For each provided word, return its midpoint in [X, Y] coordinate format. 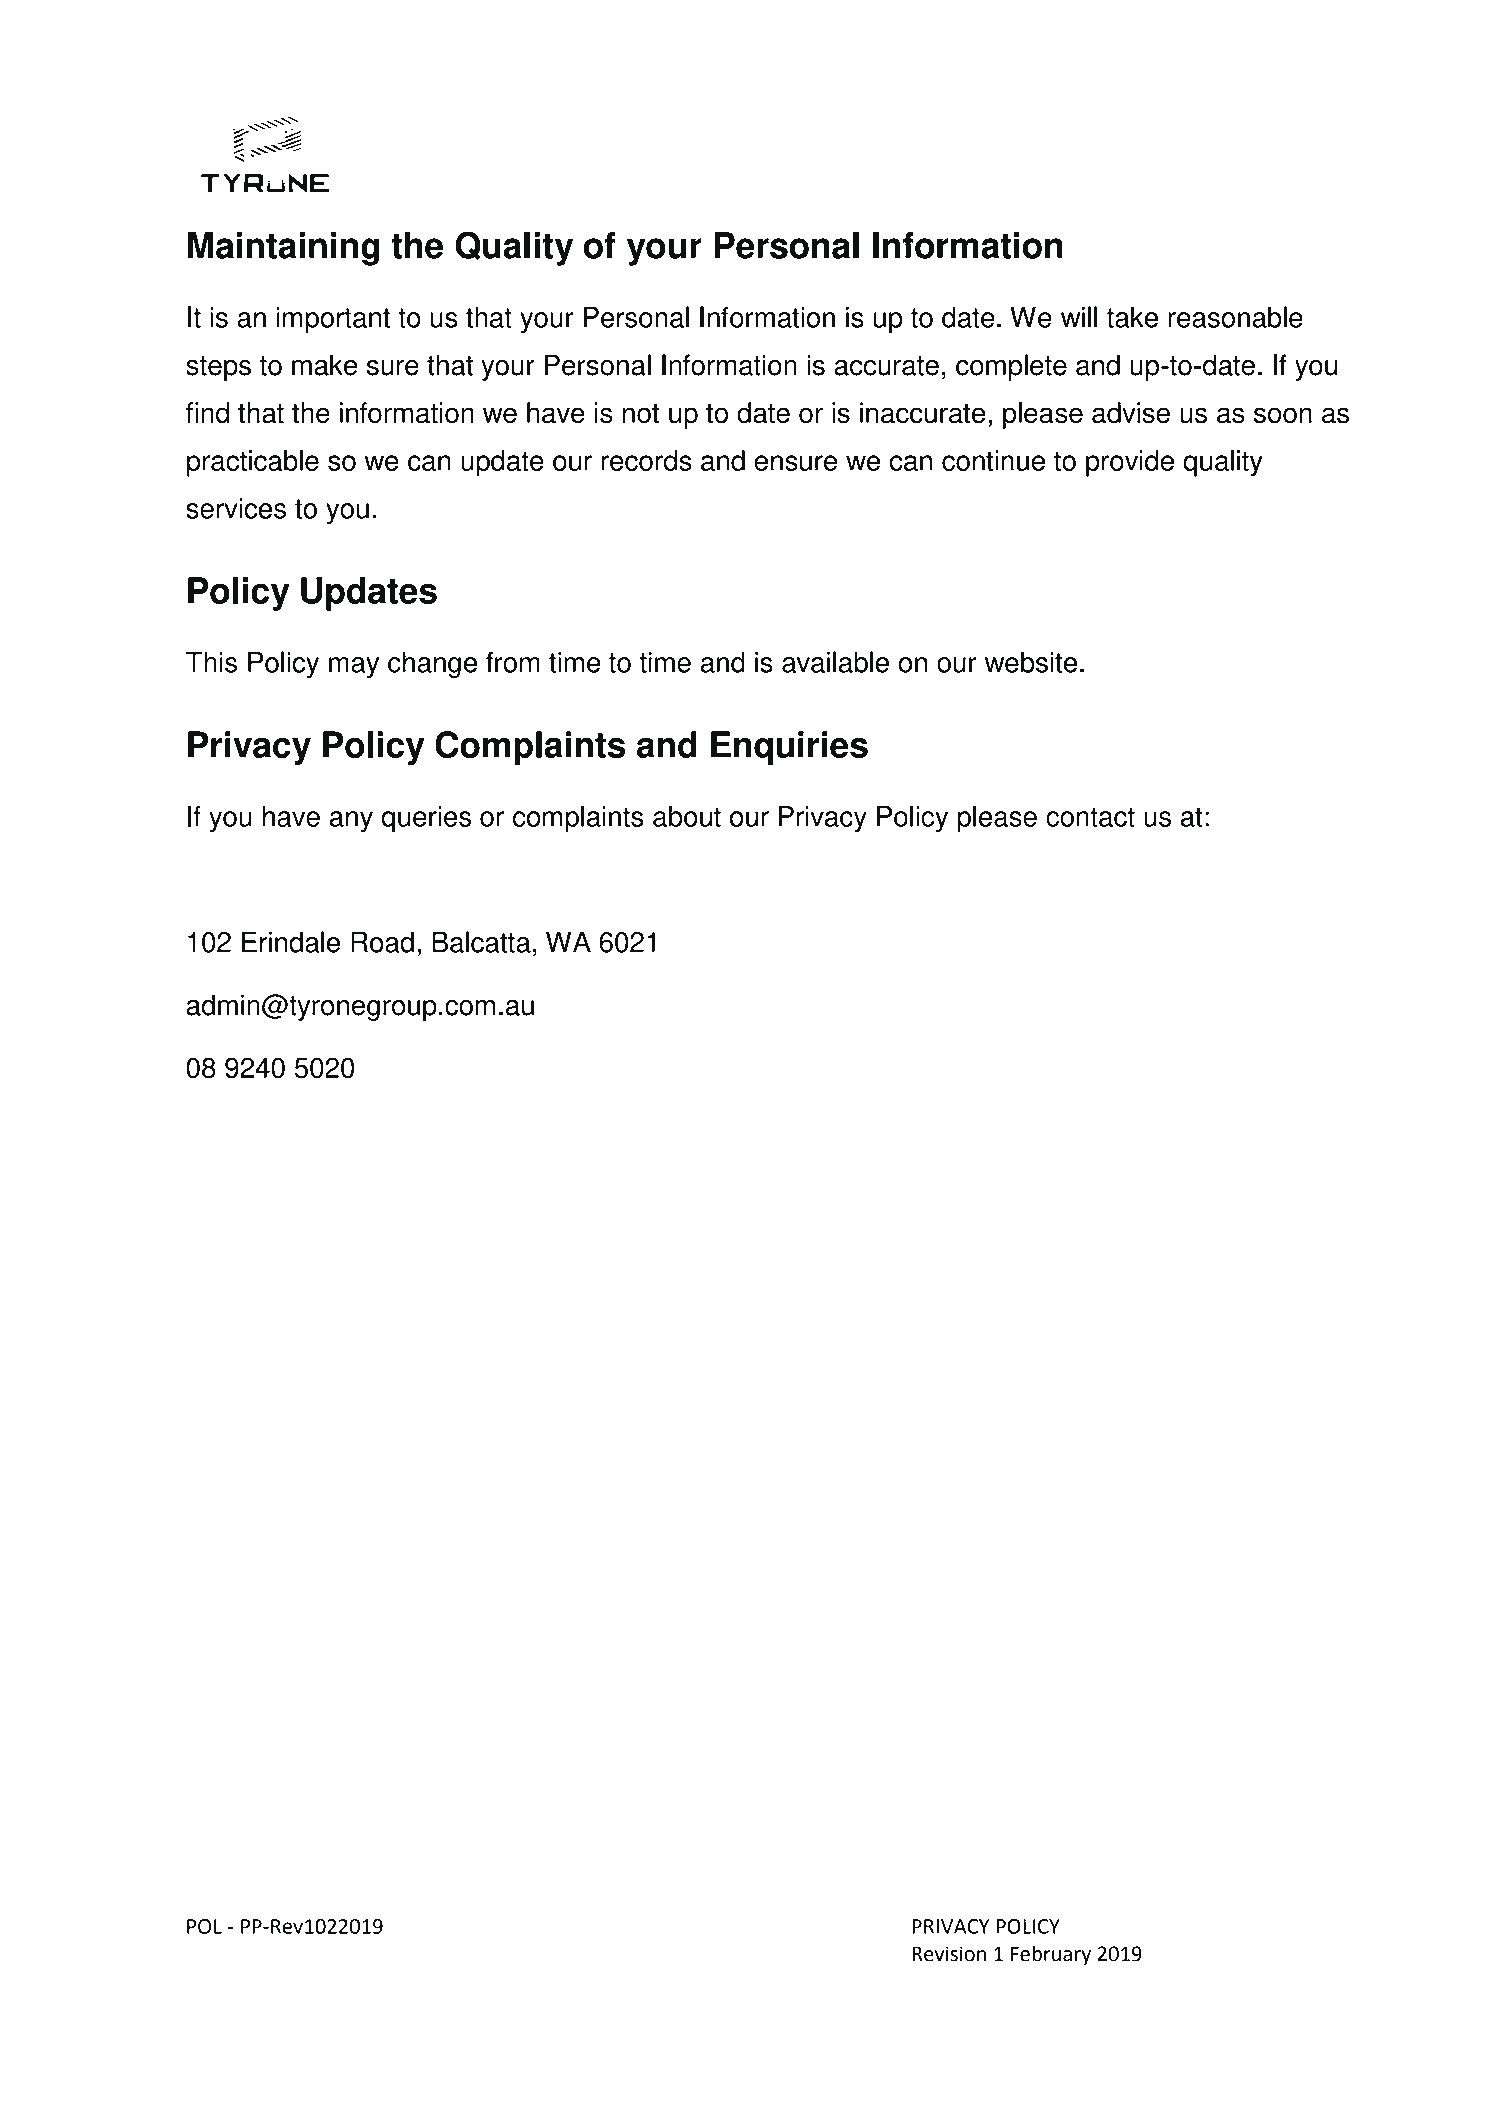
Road [382, 942]
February [1051, 1955]
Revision [949, 1954]
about [687, 816]
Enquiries [789, 748]
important [333, 320]
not [641, 414]
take [1132, 317]
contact [1090, 817]
